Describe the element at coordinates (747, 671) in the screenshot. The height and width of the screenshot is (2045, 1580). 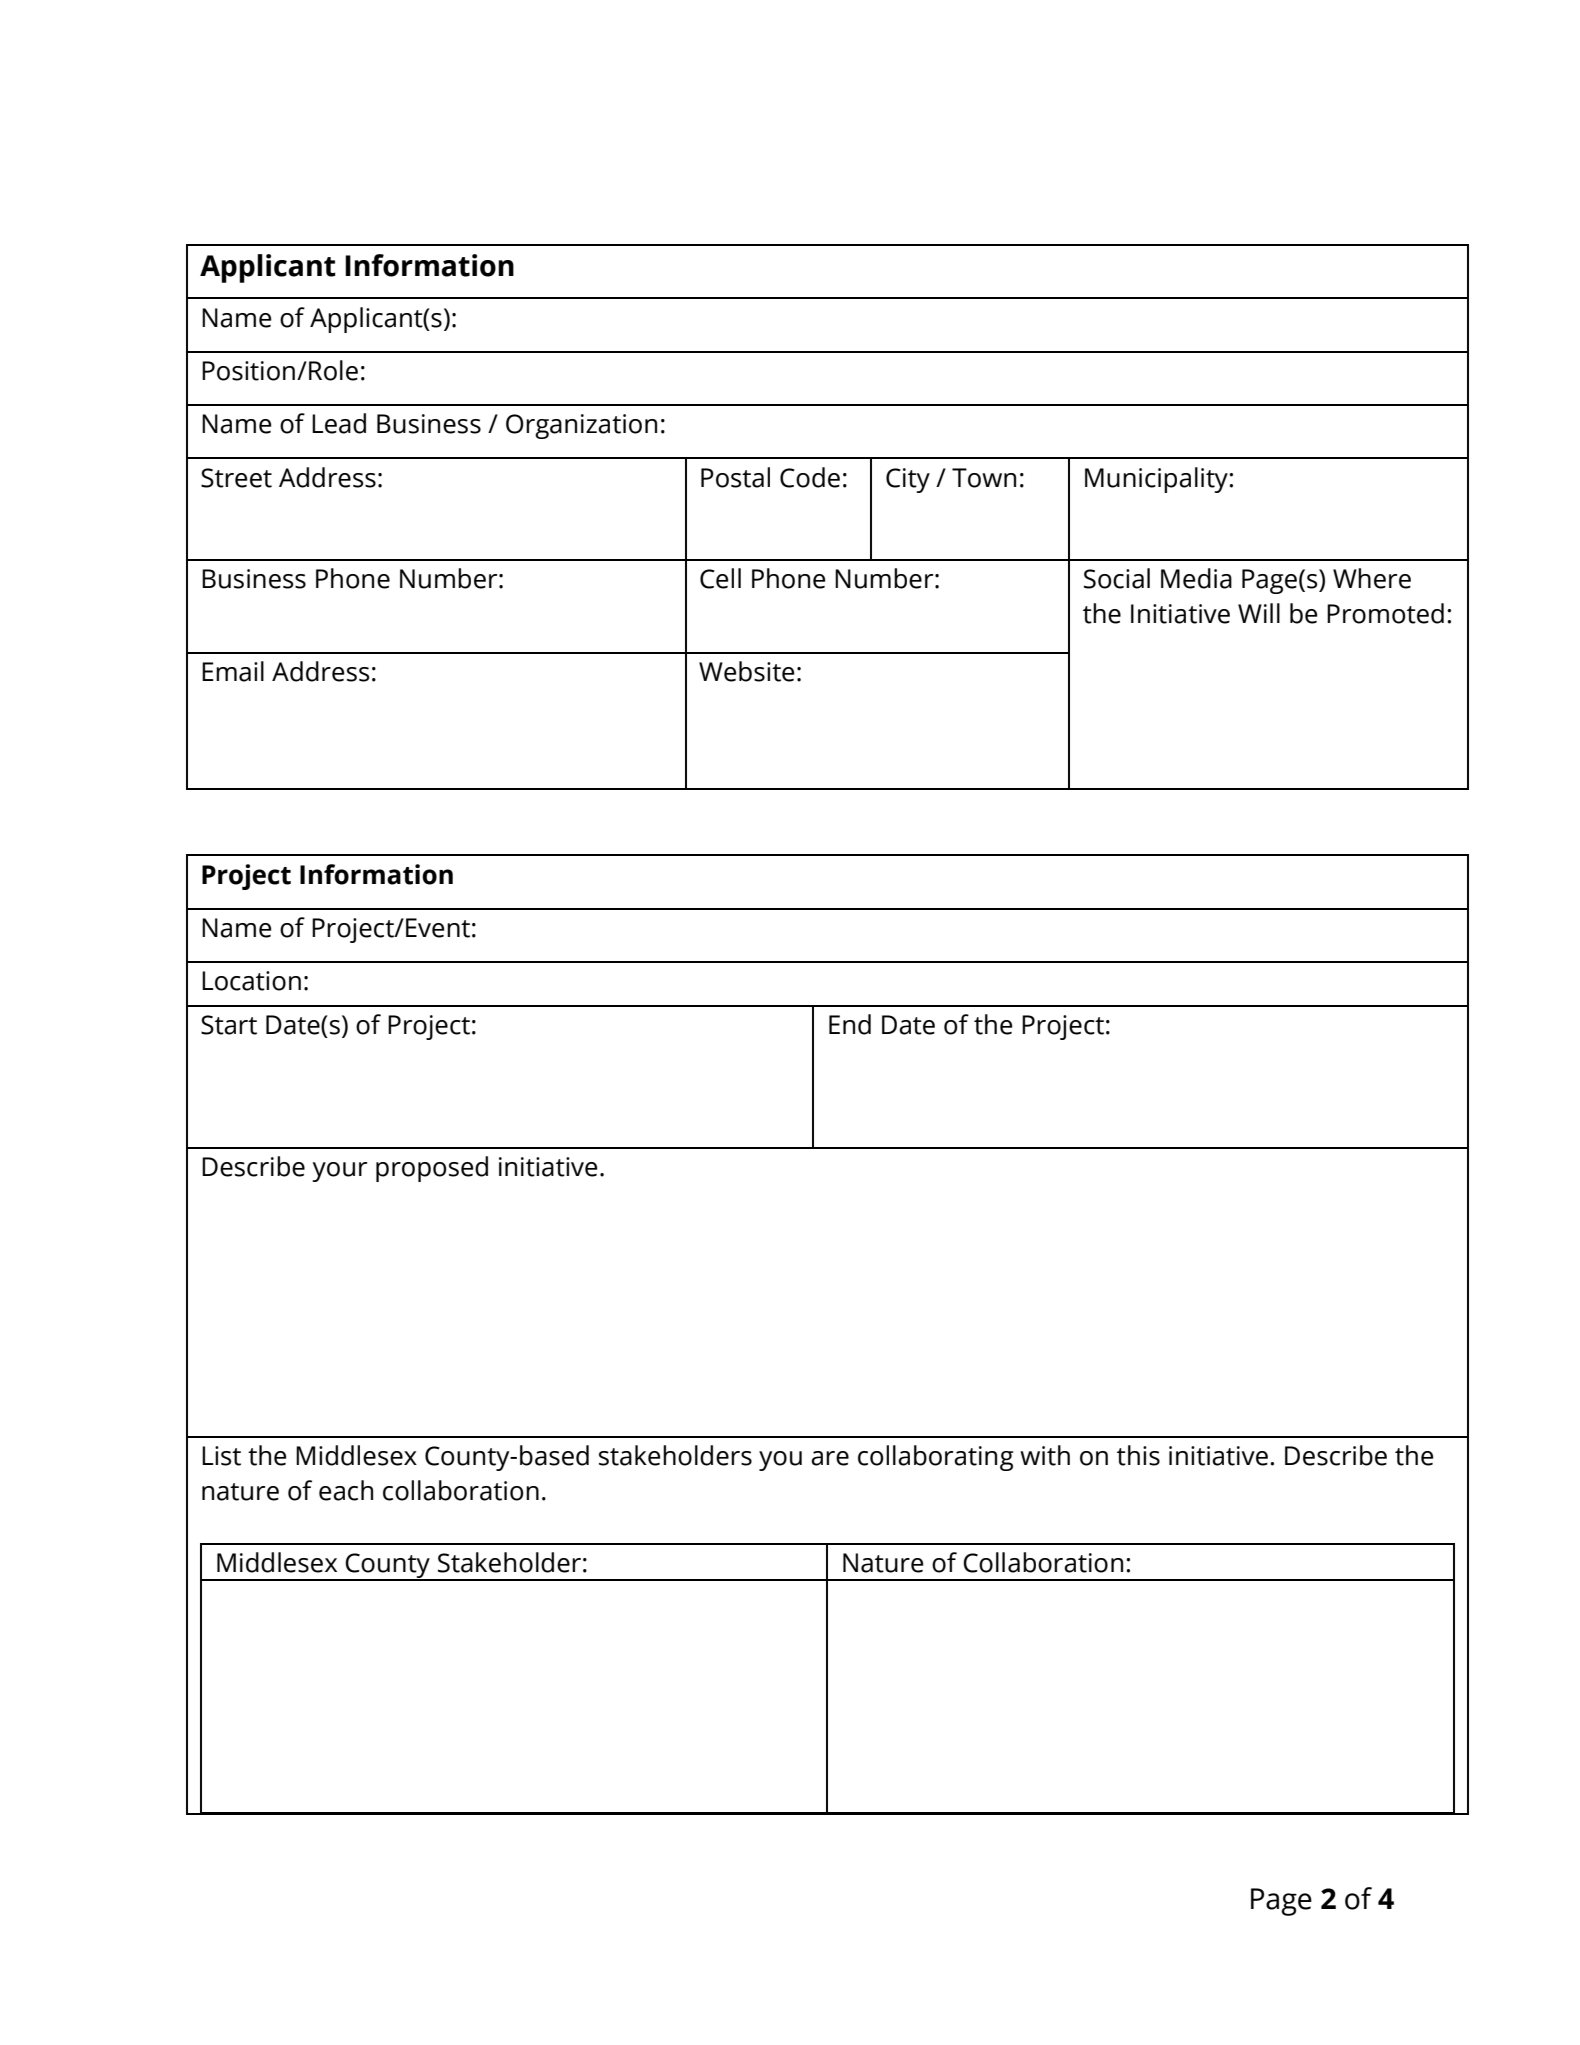
I see `Website` at that location.
